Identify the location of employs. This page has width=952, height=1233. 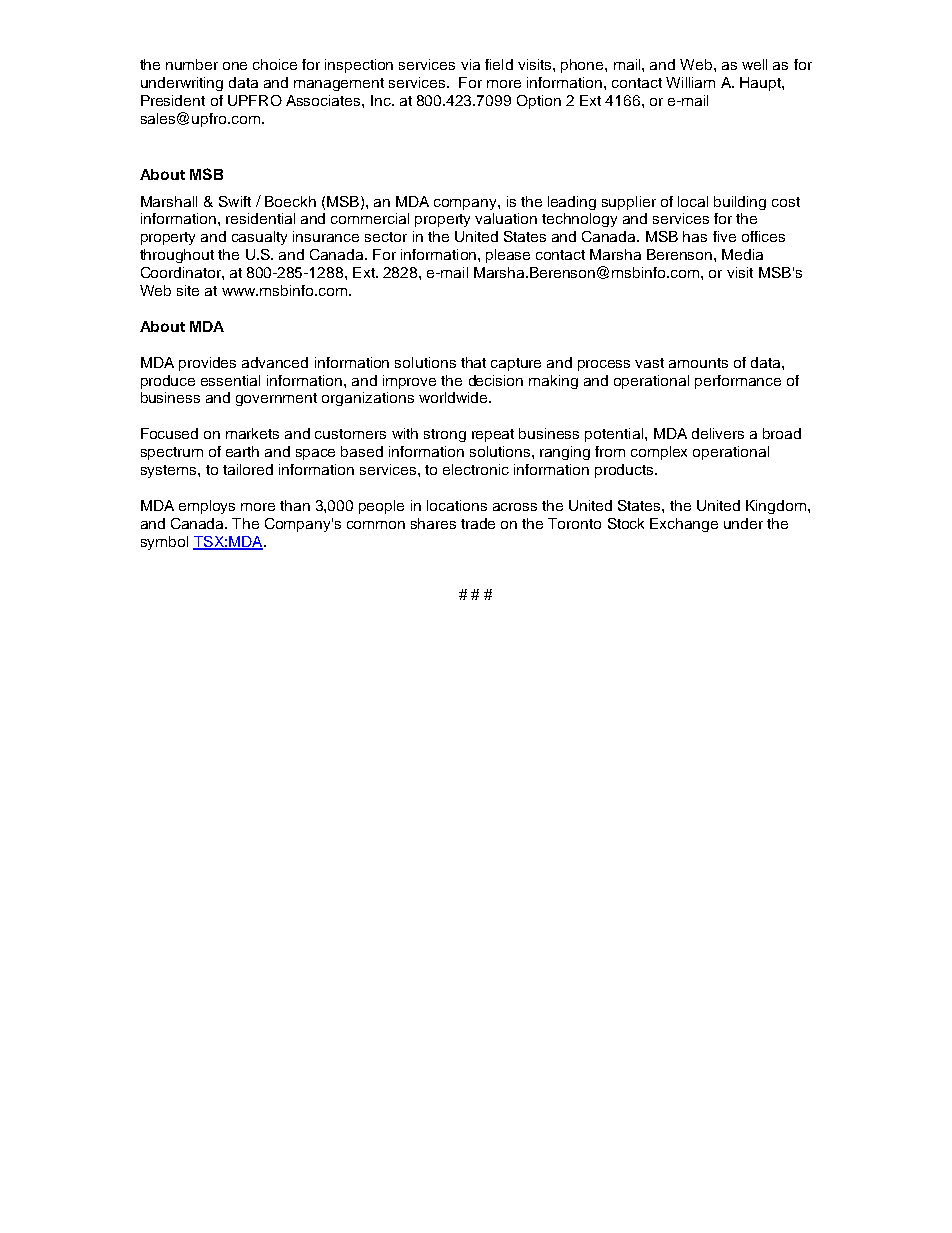
(207, 507).
